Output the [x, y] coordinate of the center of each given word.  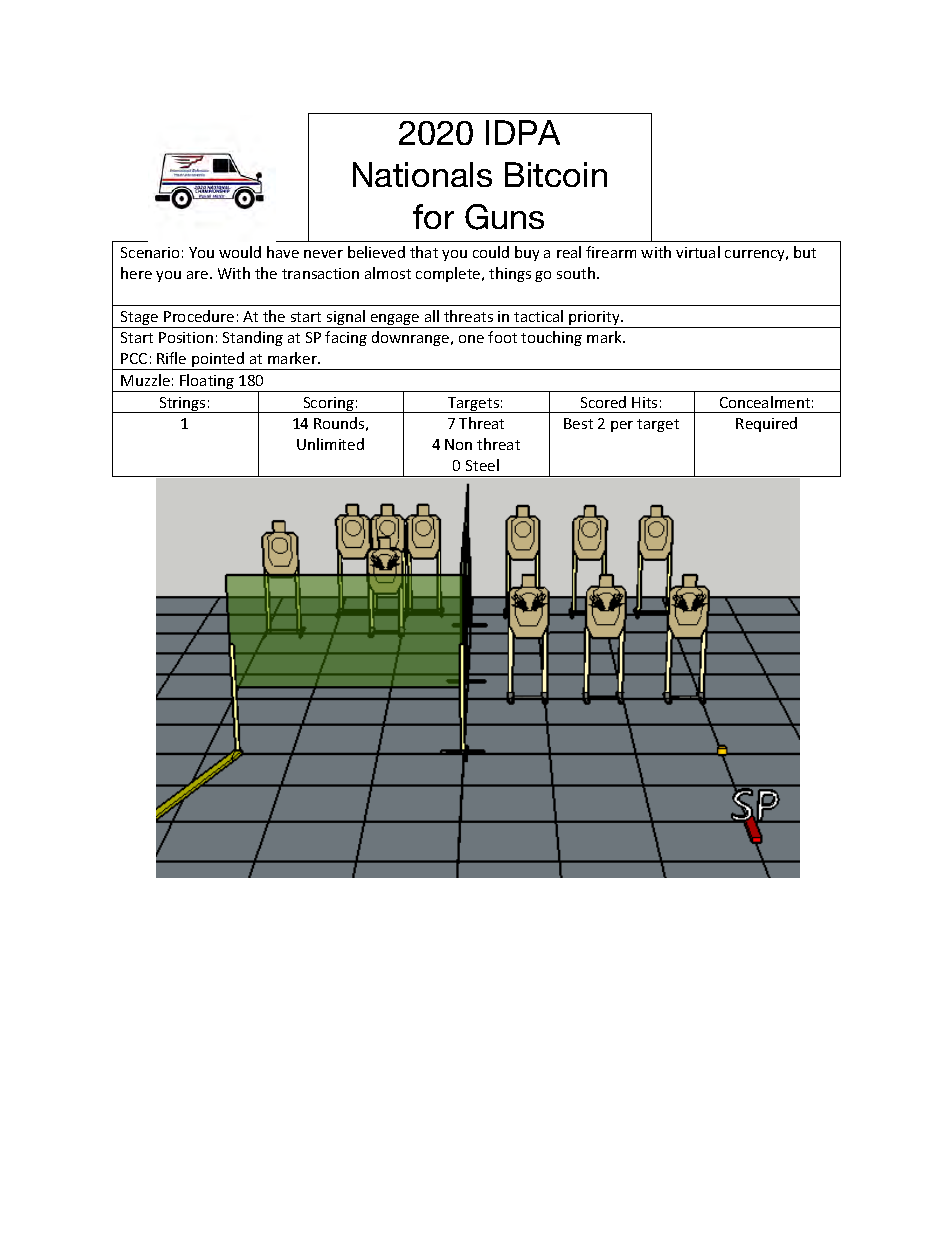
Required [766, 424]
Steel [482, 465]
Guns [504, 217]
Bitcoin [556, 174]
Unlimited [330, 444]
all [432, 316]
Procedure [199, 316]
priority [595, 319]
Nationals [422, 174]
